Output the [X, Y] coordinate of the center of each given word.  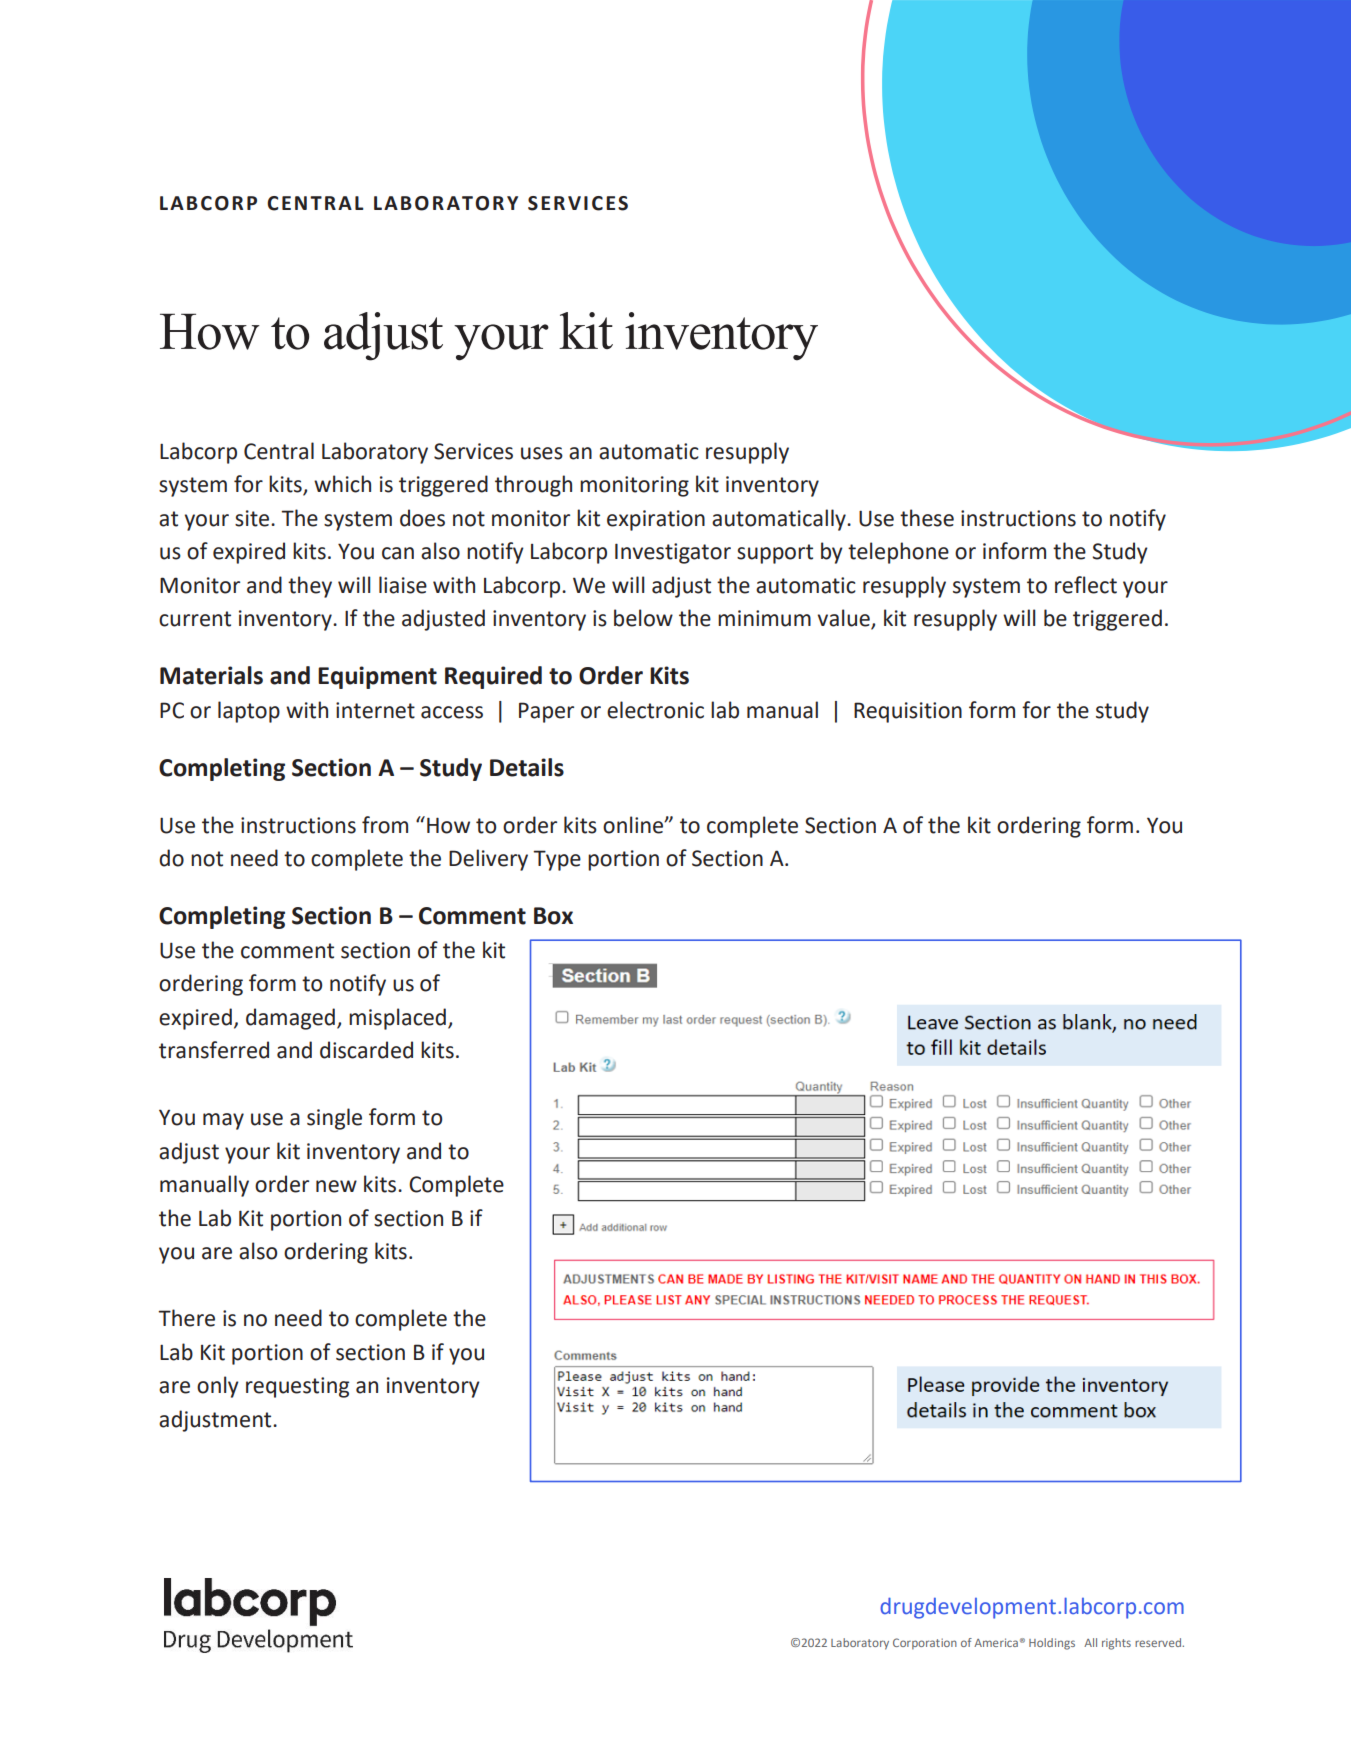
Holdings [1052, 1644]
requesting [297, 1387]
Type [557, 860]
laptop [249, 712]
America [996, 1642]
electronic [655, 710]
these [927, 518]
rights [1116, 1644]
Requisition [908, 712]
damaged [290, 1019]
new [336, 1186]
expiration [656, 520]
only [218, 1387]
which [342, 484]
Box [553, 916]
